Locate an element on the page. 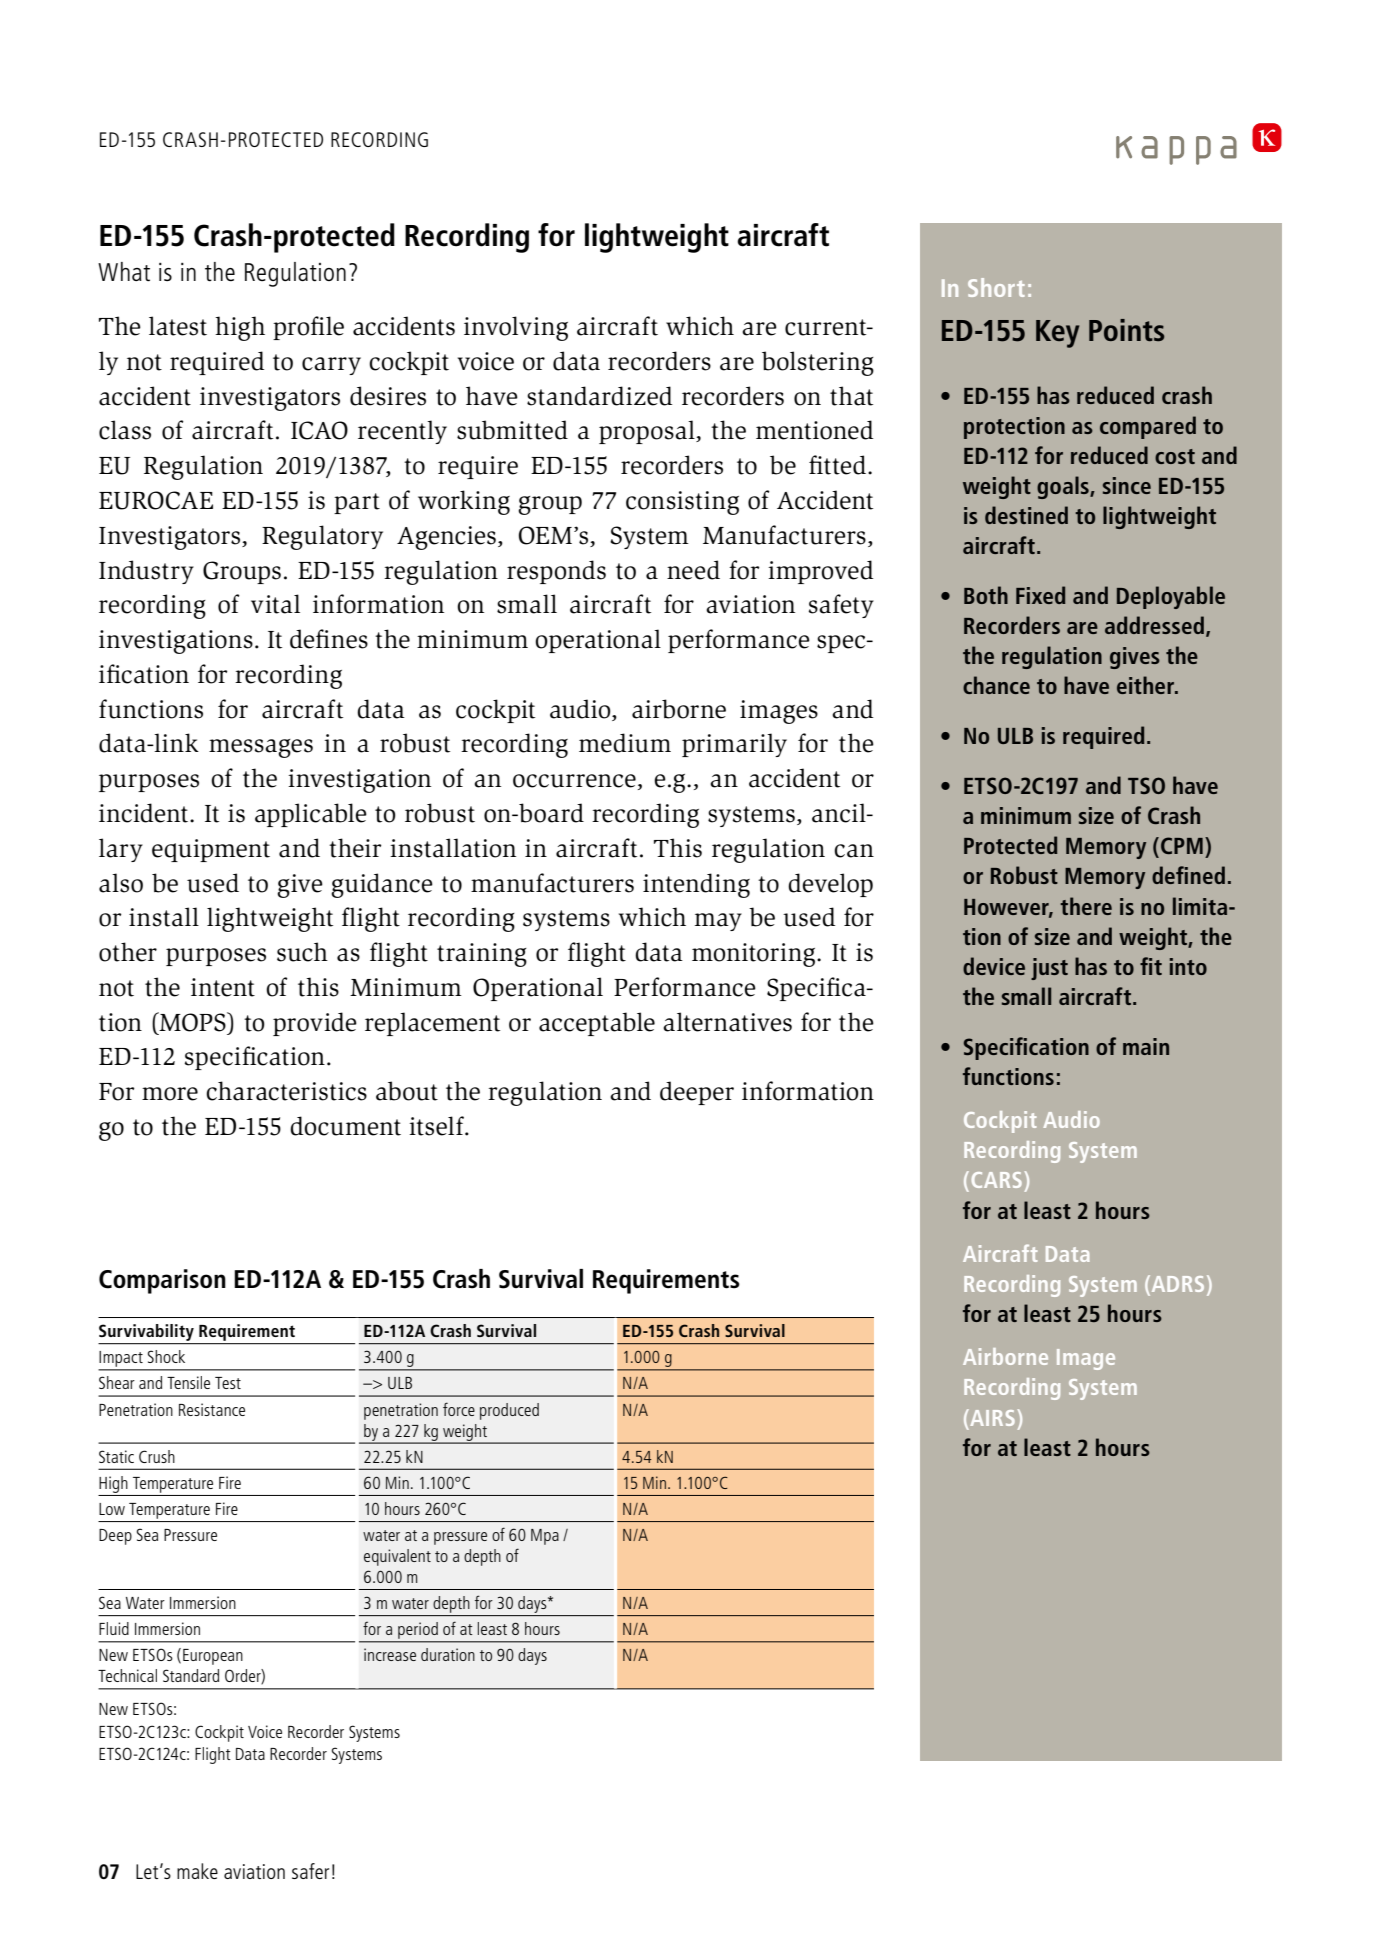  applicable is located at coordinates (311, 815).
